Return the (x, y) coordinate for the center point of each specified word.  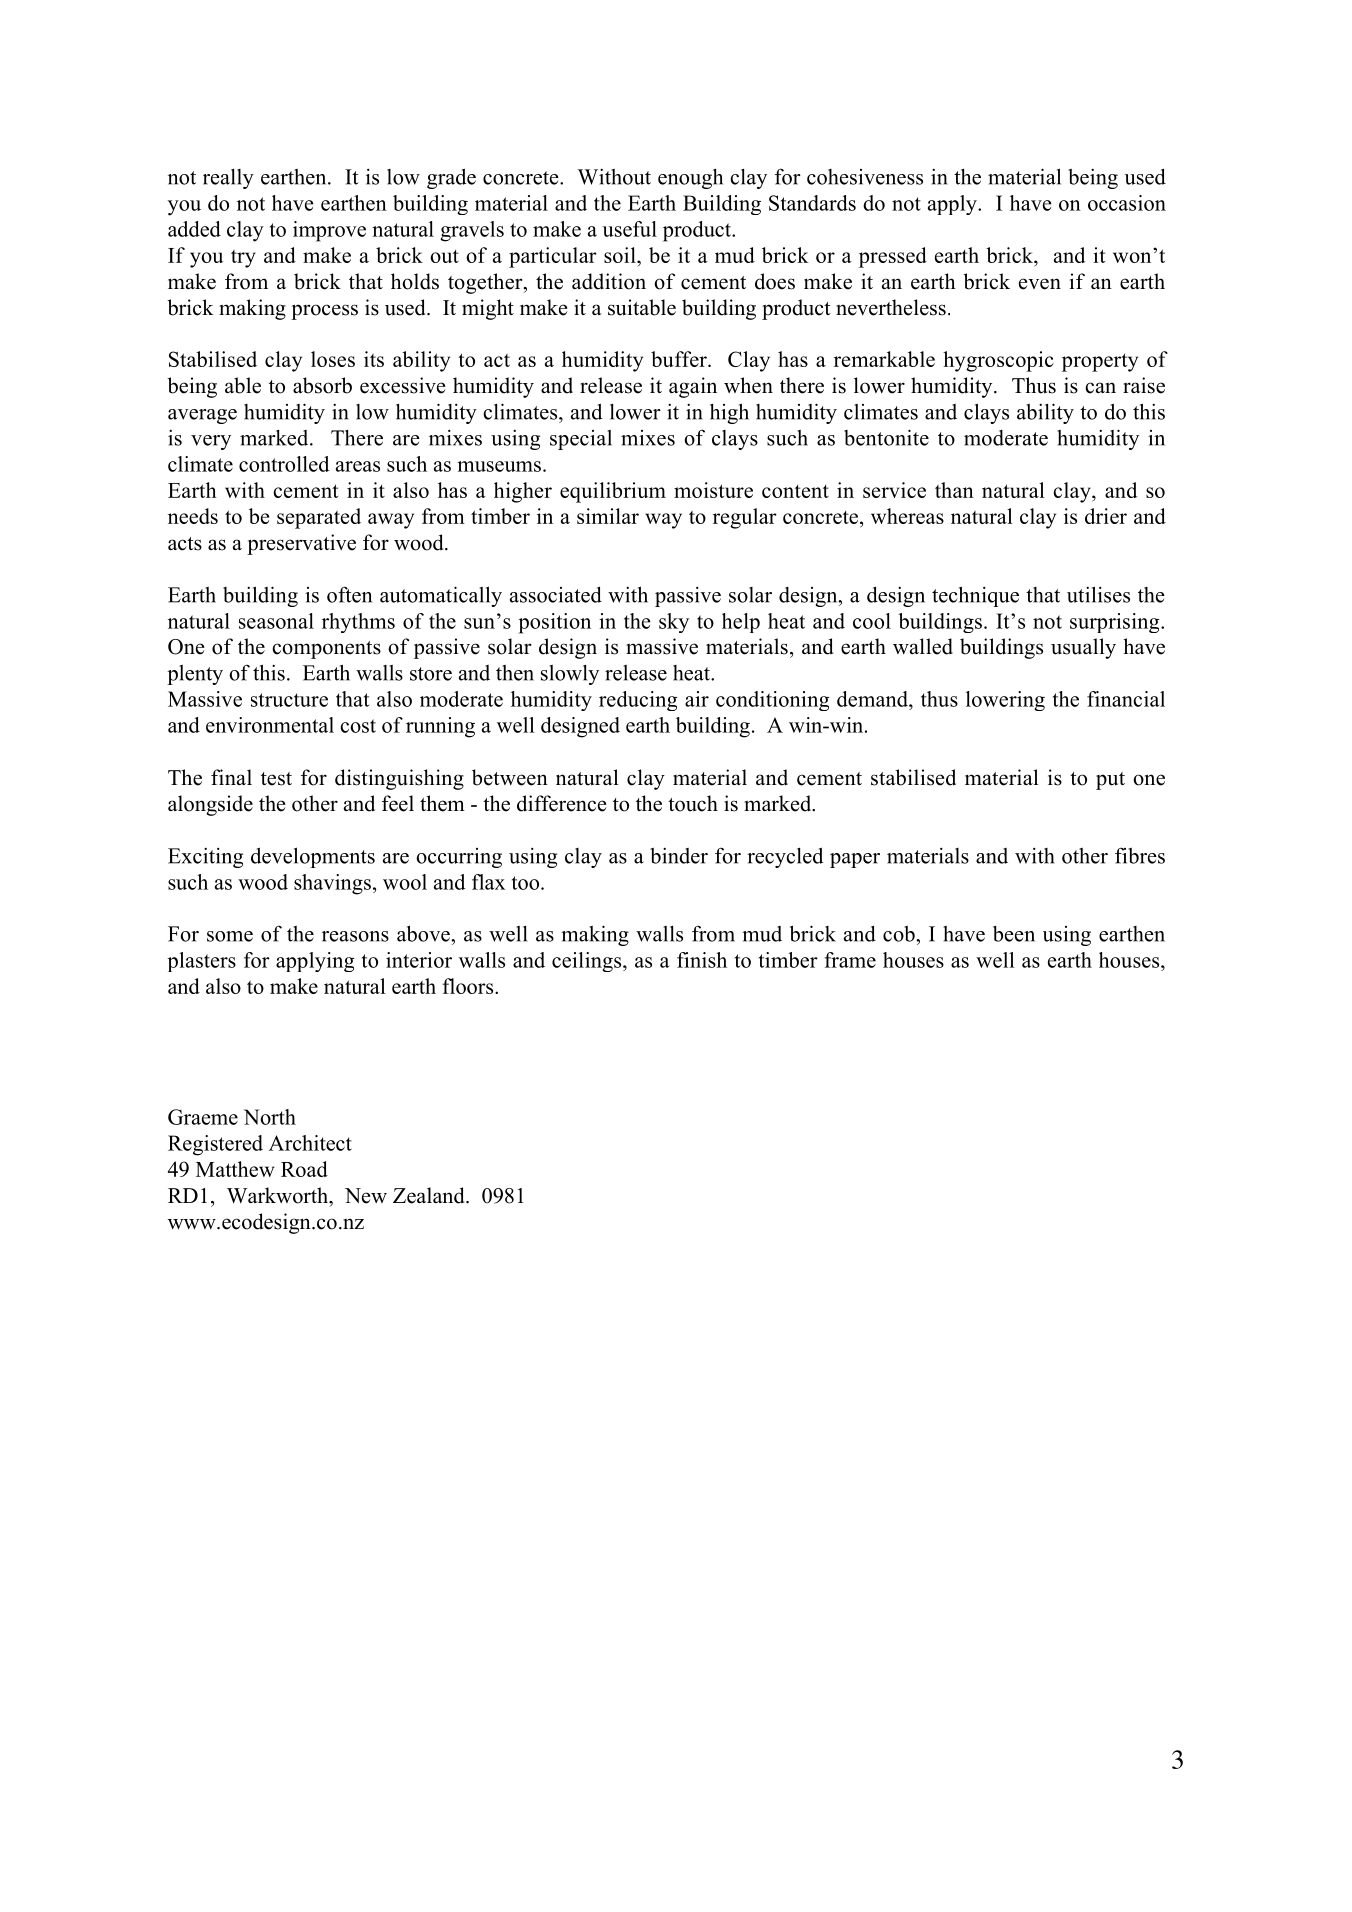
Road (304, 1169)
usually (1083, 648)
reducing (638, 701)
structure (289, 700)
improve (329, 231)
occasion (1127, 203)
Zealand (430, 1195)
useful (629, 229)
